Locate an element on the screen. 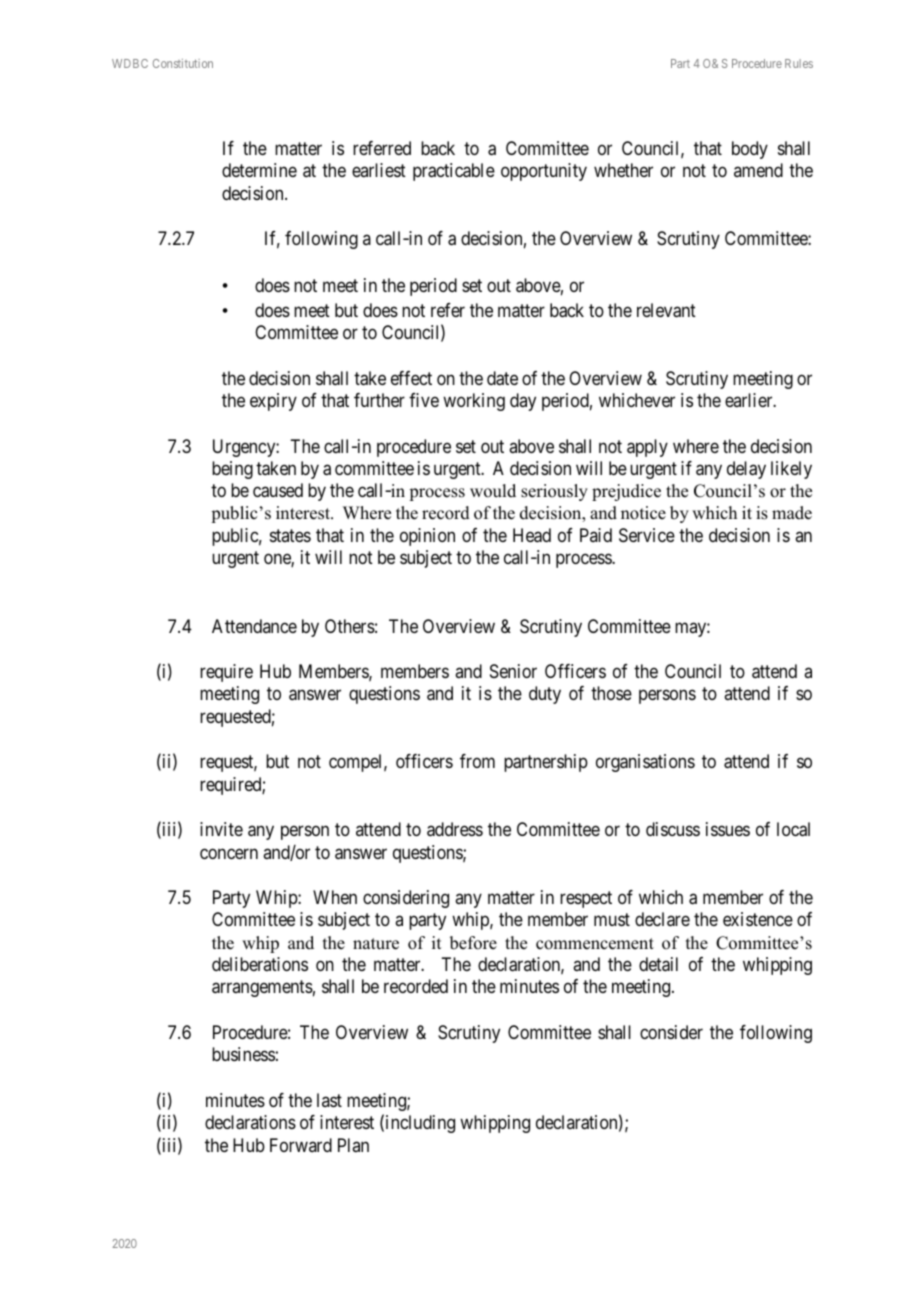 This screenshot has height=1308, width=924. date is located at coordinates (502, 378).
